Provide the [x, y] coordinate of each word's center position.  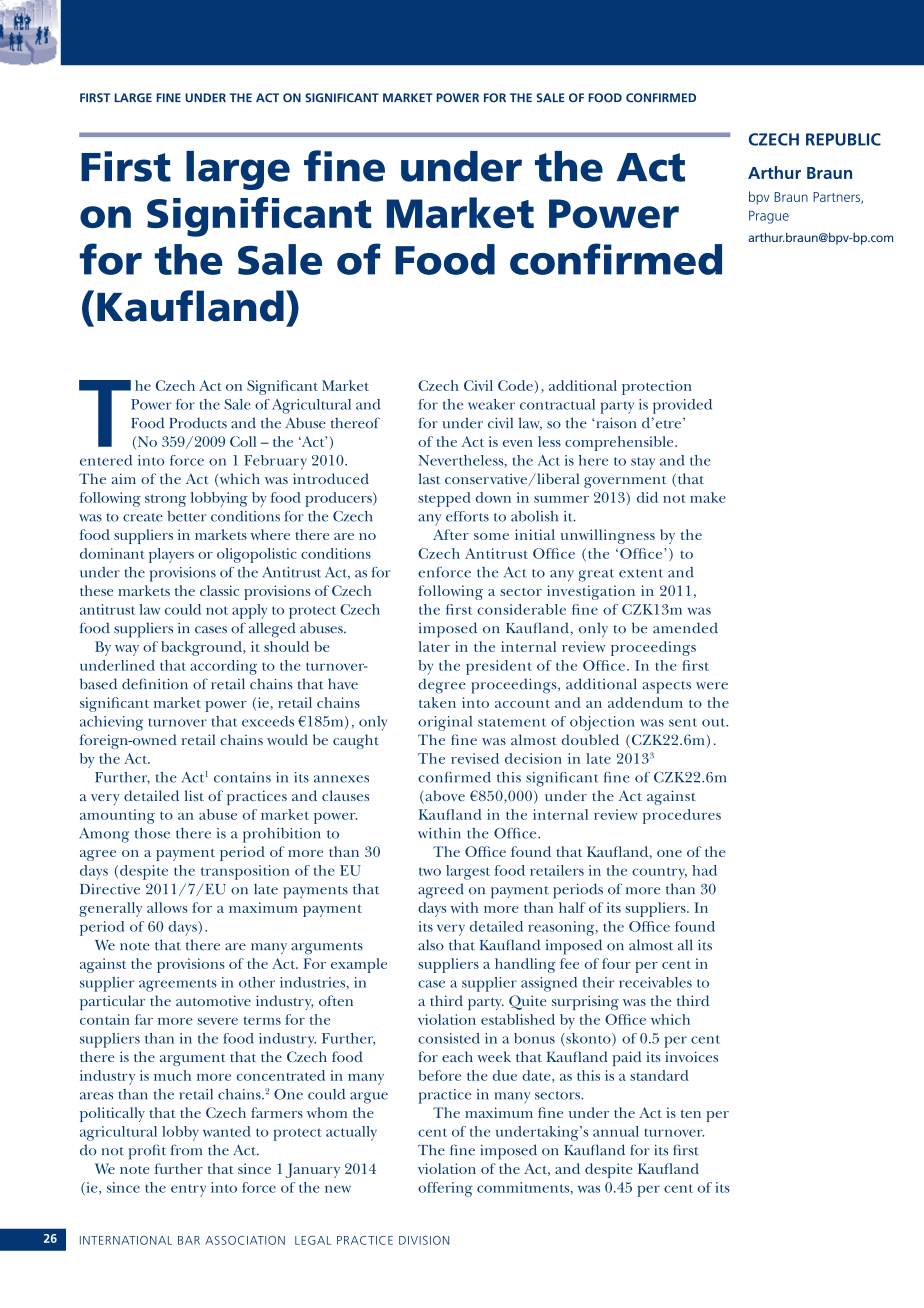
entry [188, 1190]
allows [167, 907]
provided [682, 406]
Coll [243, 441]
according [223, 667]
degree [442, 686]
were [712, 686]
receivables [655, 982]
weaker [491, 404]
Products [198, 423]
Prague [769, 217]
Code [516, 385]
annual [616, 1131]
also [431, 945]
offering [445, 1189]
